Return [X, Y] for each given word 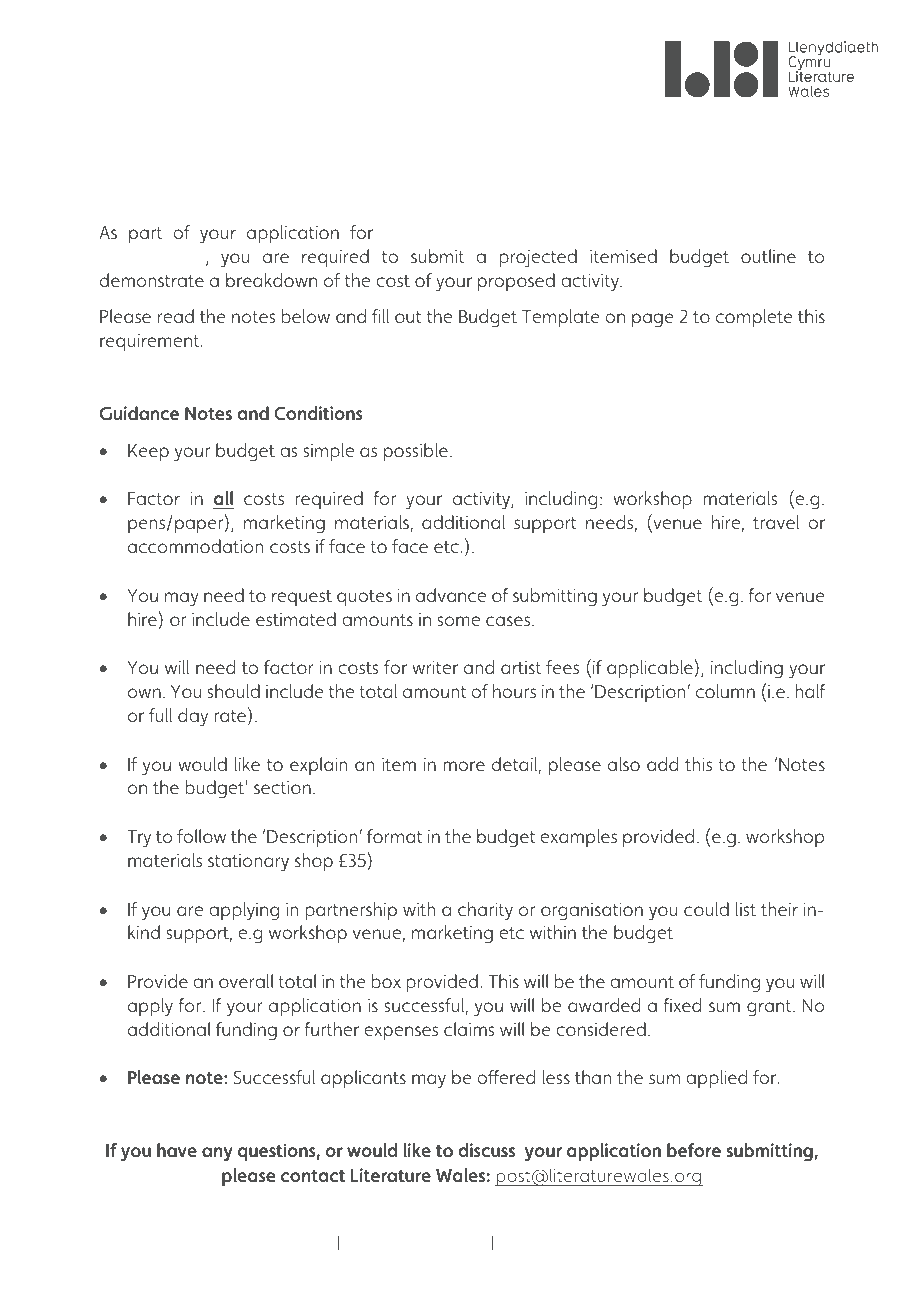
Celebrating [542, 1245]
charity [485, 911]
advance [451, 595]
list [746, 909]
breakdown [271, 280]
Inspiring [201, 1245]
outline [768, 256]
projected [538, 258]
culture [728, 1243]
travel [776, 522]
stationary [248, 863]
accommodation [195, 546]
